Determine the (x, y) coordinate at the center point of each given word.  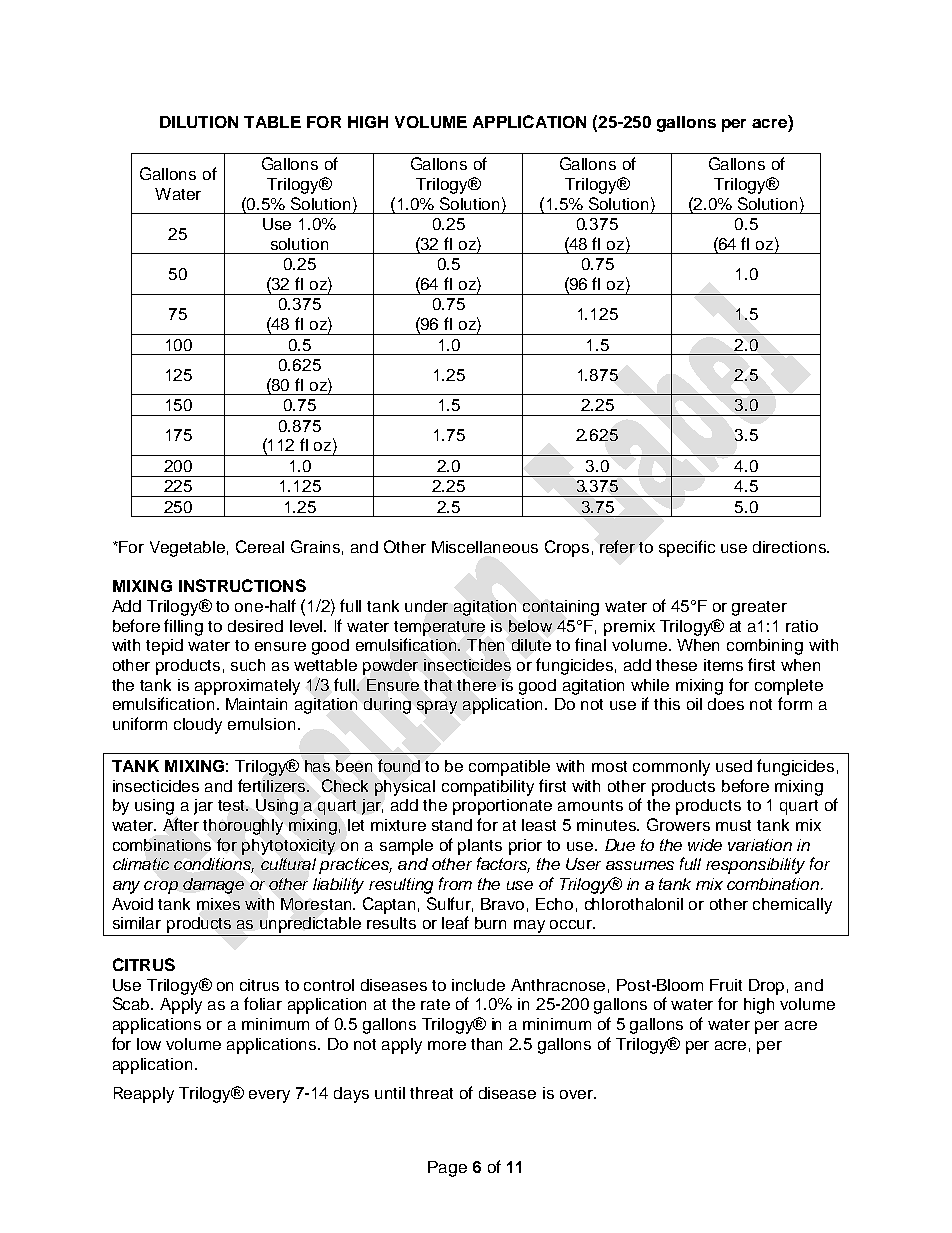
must (733, 825)
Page (447, 1169)
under (426, 606)
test (233, 805)
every (269, 1096)
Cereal (260, 546)
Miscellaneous (485, 547)
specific (687, 548)
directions (790, 547)
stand (452, 825)
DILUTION (199, 122)
